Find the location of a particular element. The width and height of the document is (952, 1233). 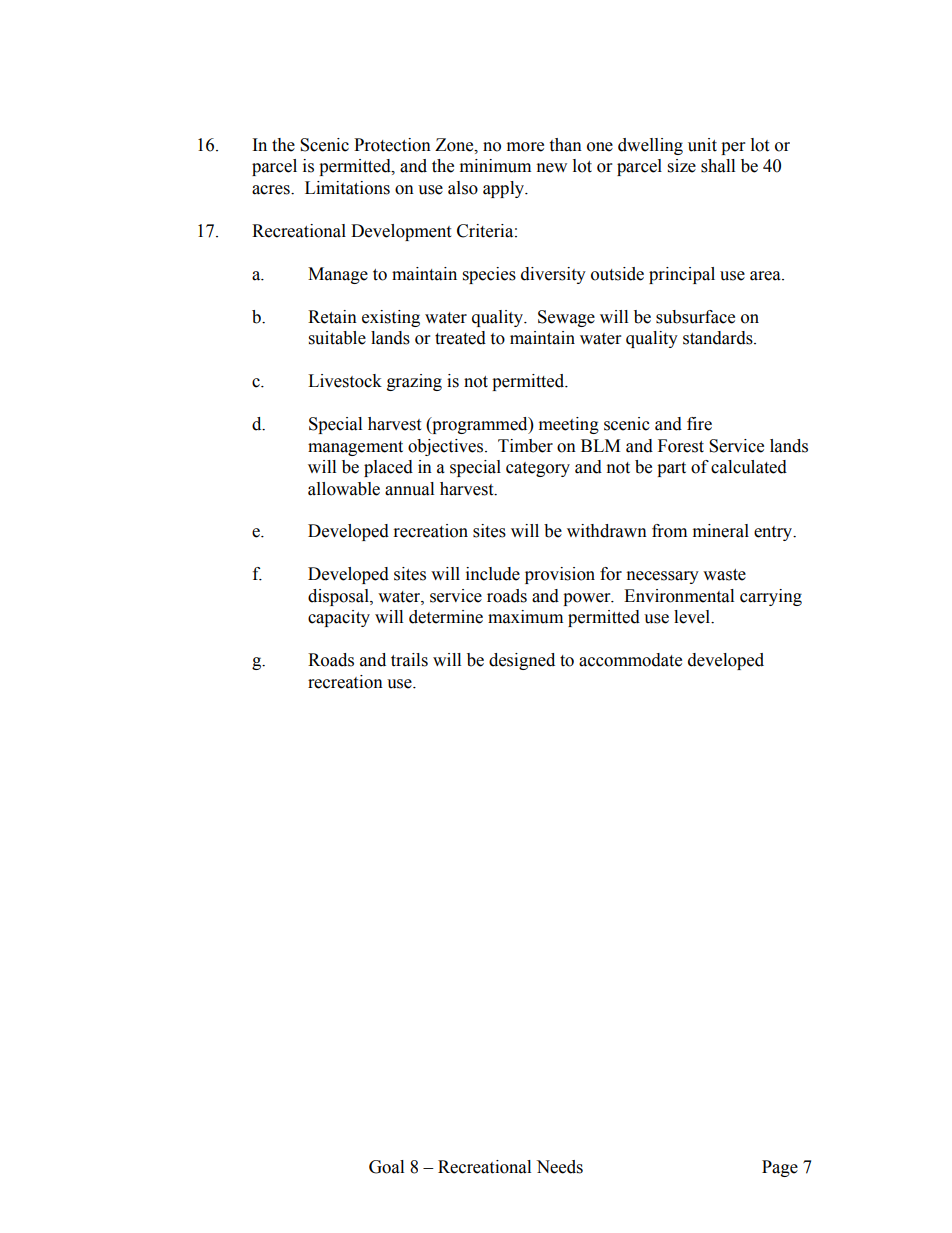

accommodate is located at coordinates (630, 660).
